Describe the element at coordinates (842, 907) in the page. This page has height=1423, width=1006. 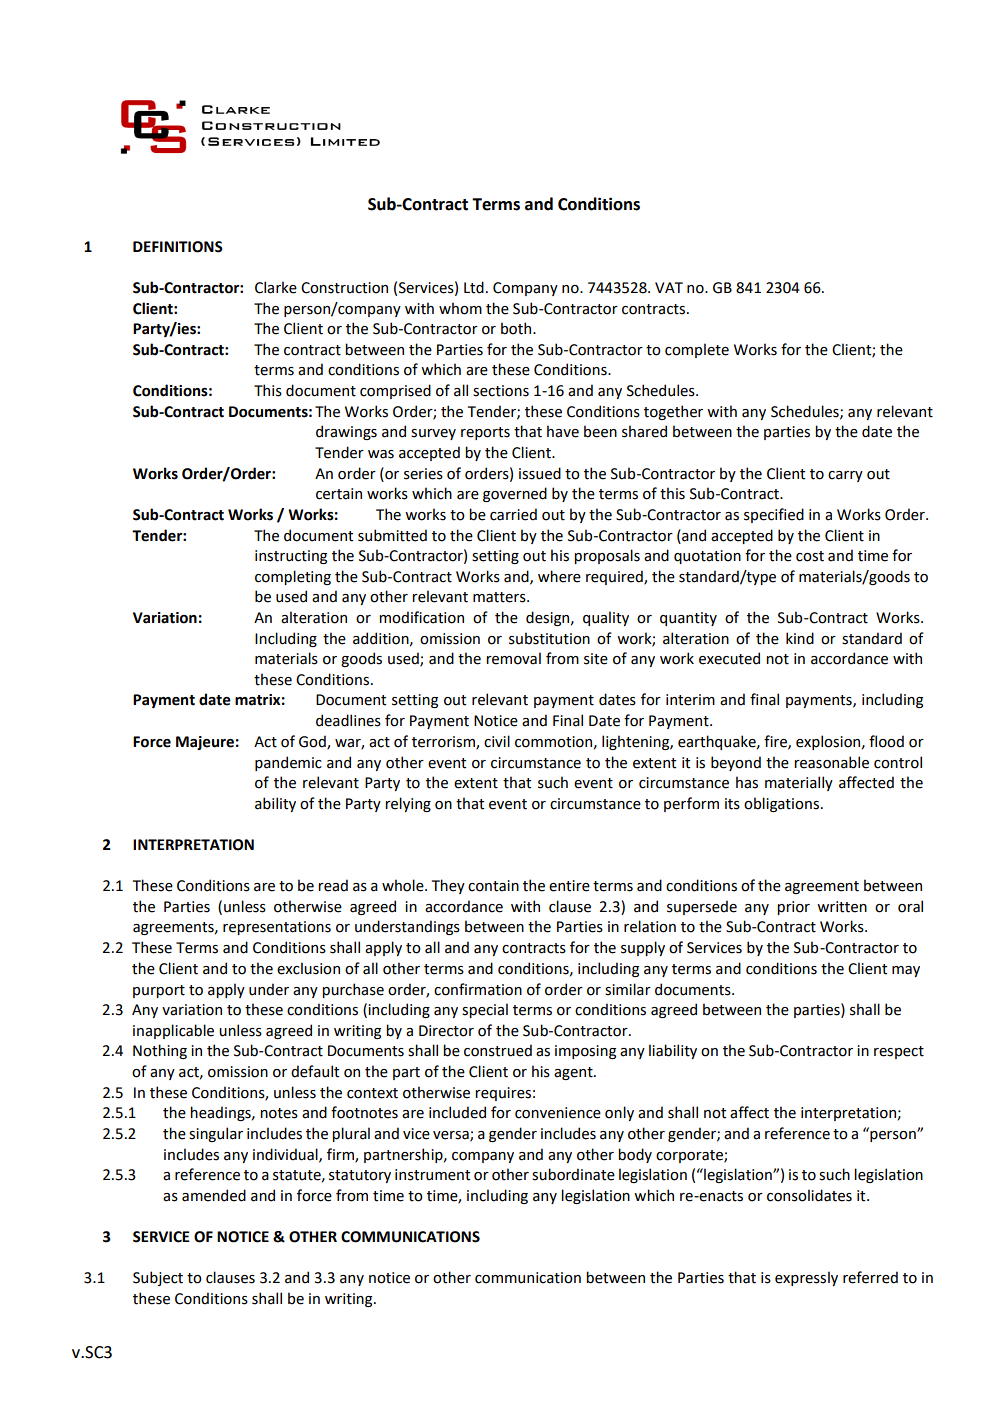
I see `written` at that location.
